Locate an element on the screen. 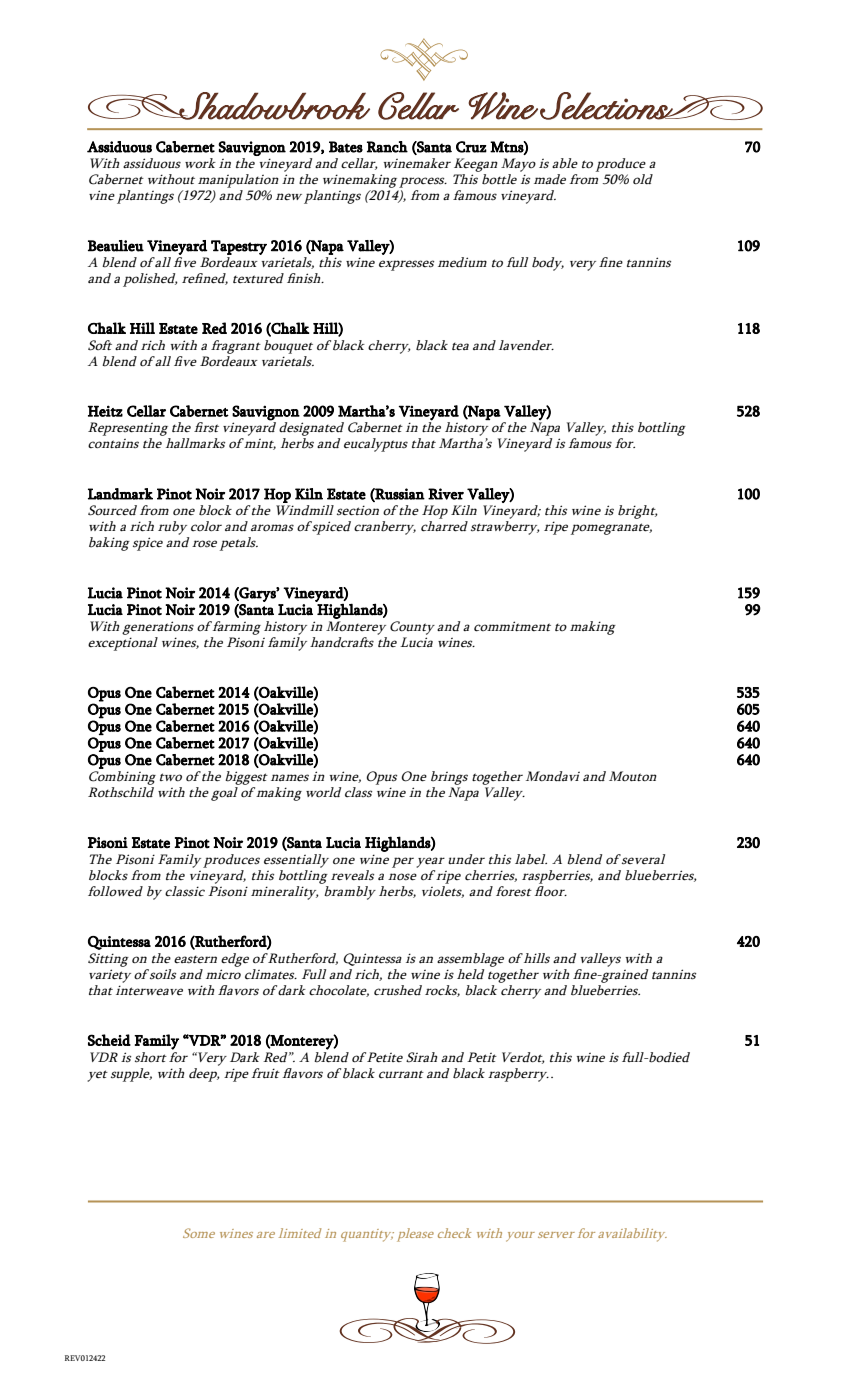 This screenshot has height=1400, width=849. Ranch is located at coordinates (387, 147).
